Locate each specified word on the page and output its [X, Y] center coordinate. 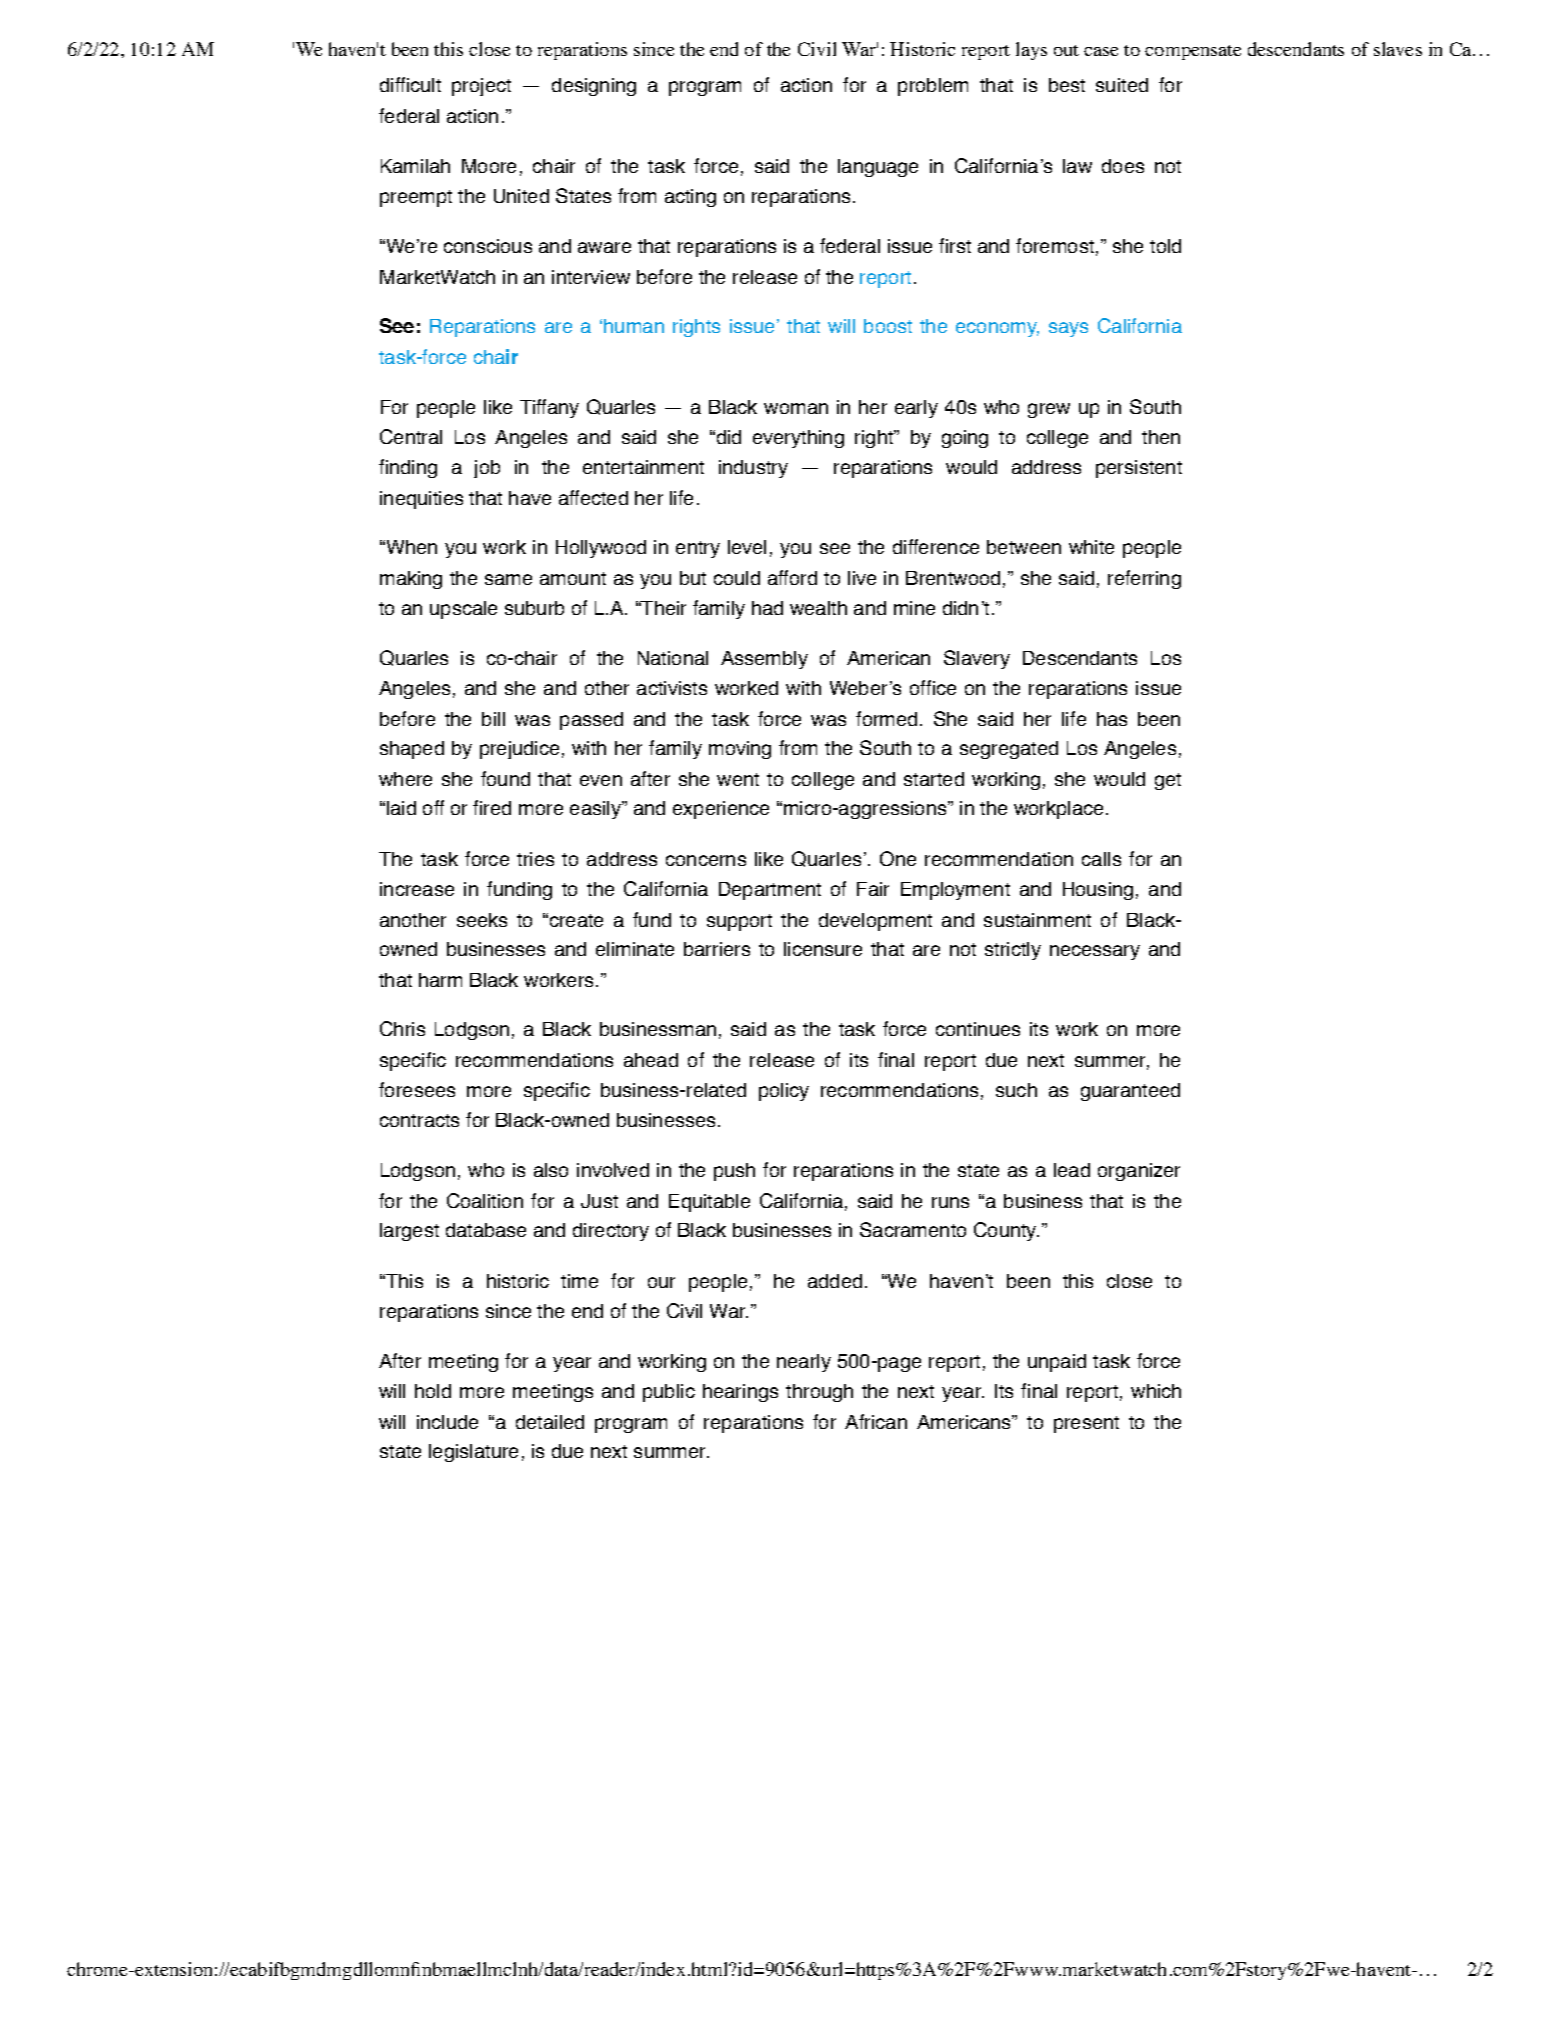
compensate [1193, 52]
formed [886, 718]
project [481, 87]
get [1168, 781]
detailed [550, 1422]
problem [933, 87]
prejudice [519, 750]
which [1156, 1391]
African [876, 1421]
